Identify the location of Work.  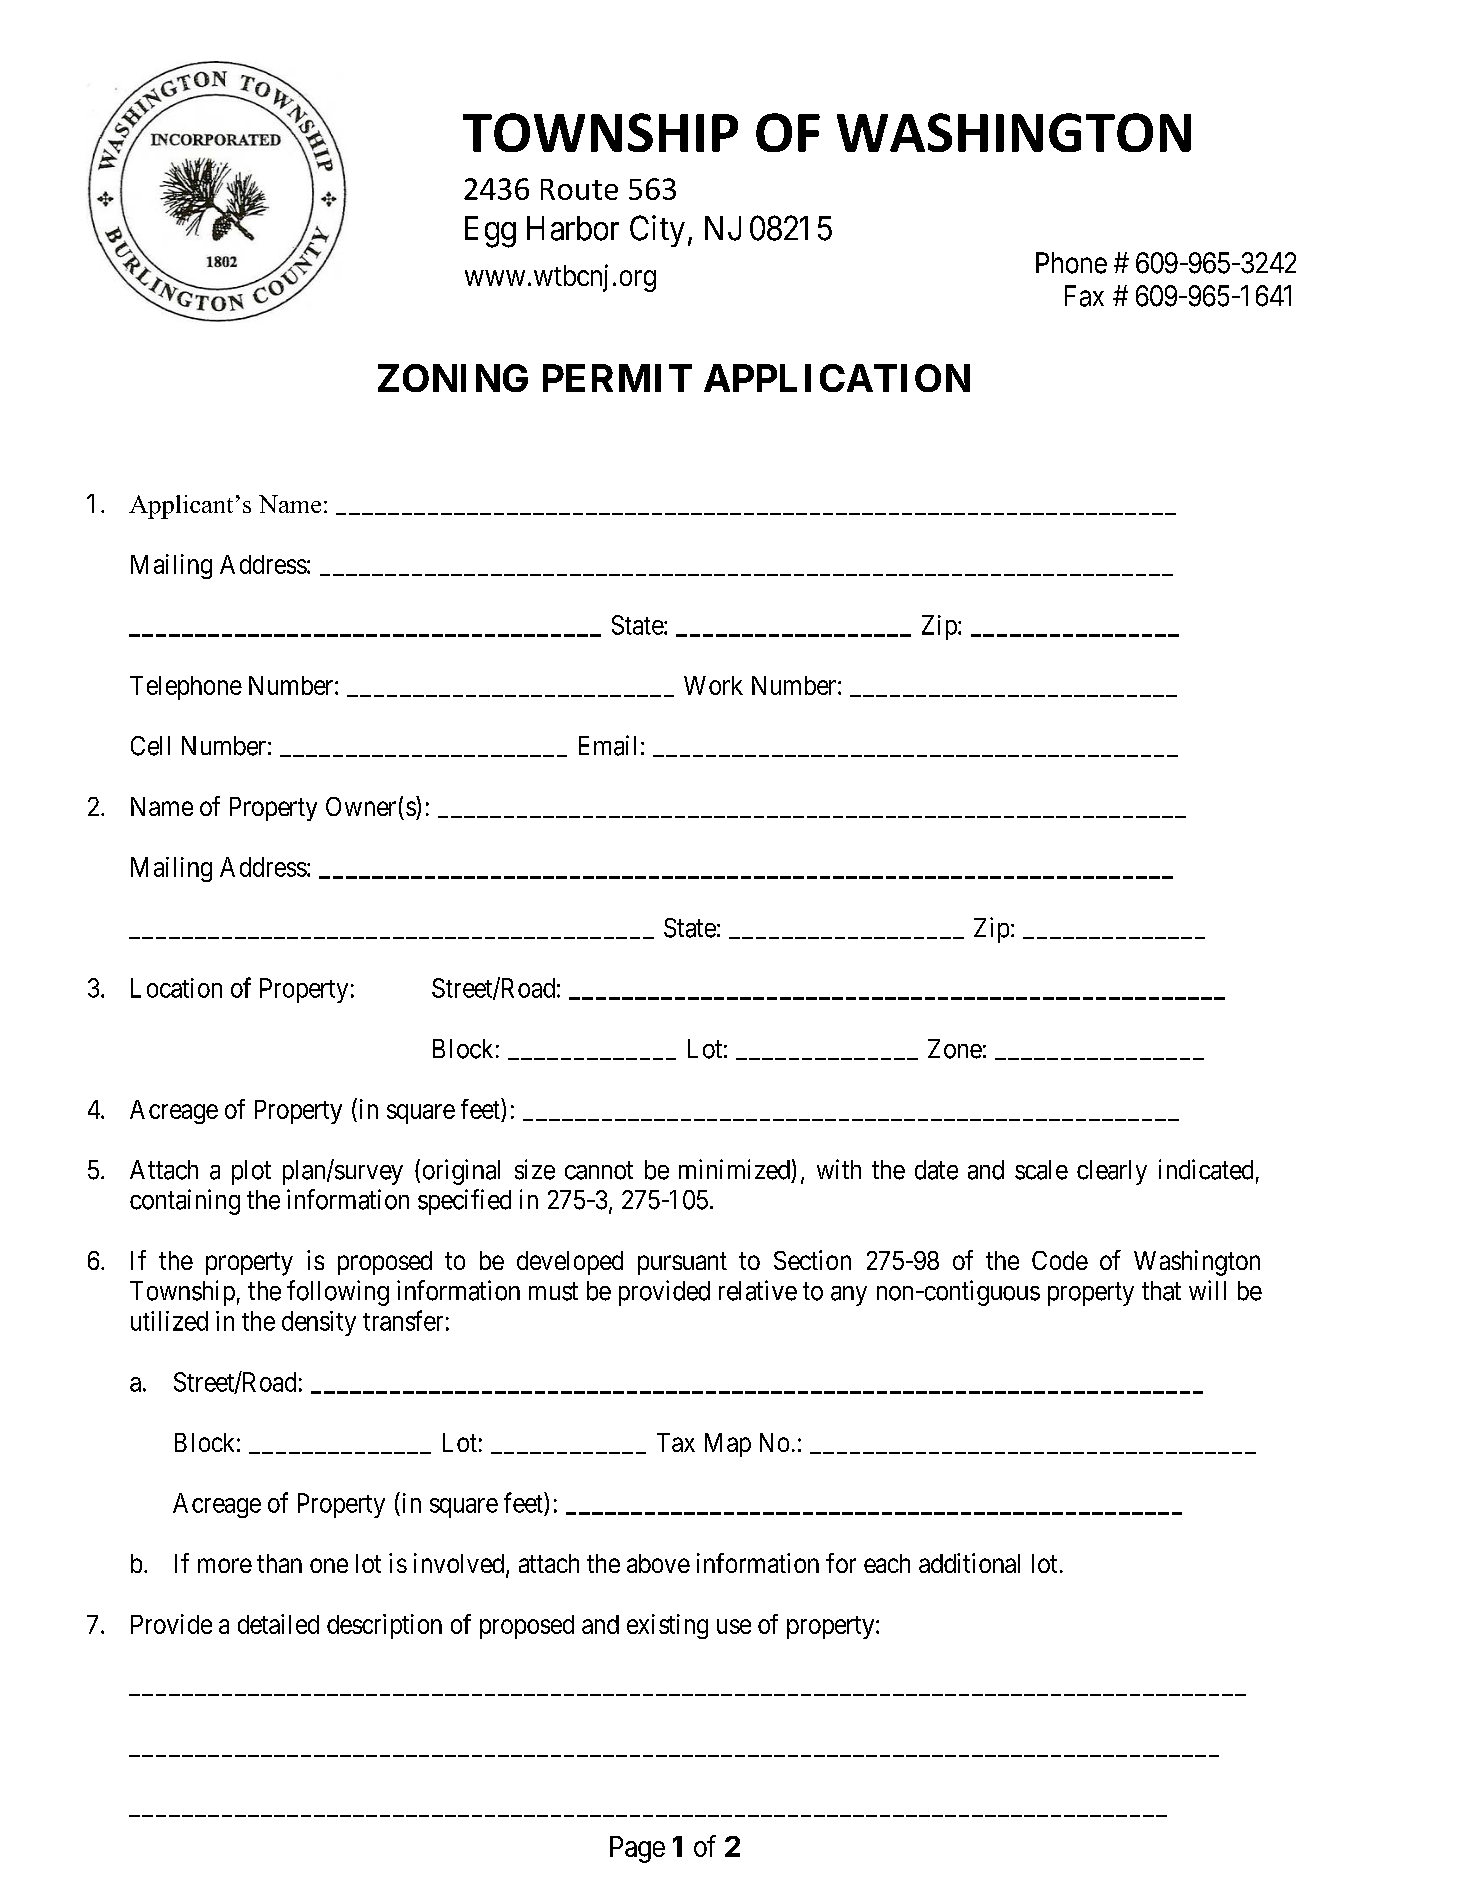
(713, 685).
